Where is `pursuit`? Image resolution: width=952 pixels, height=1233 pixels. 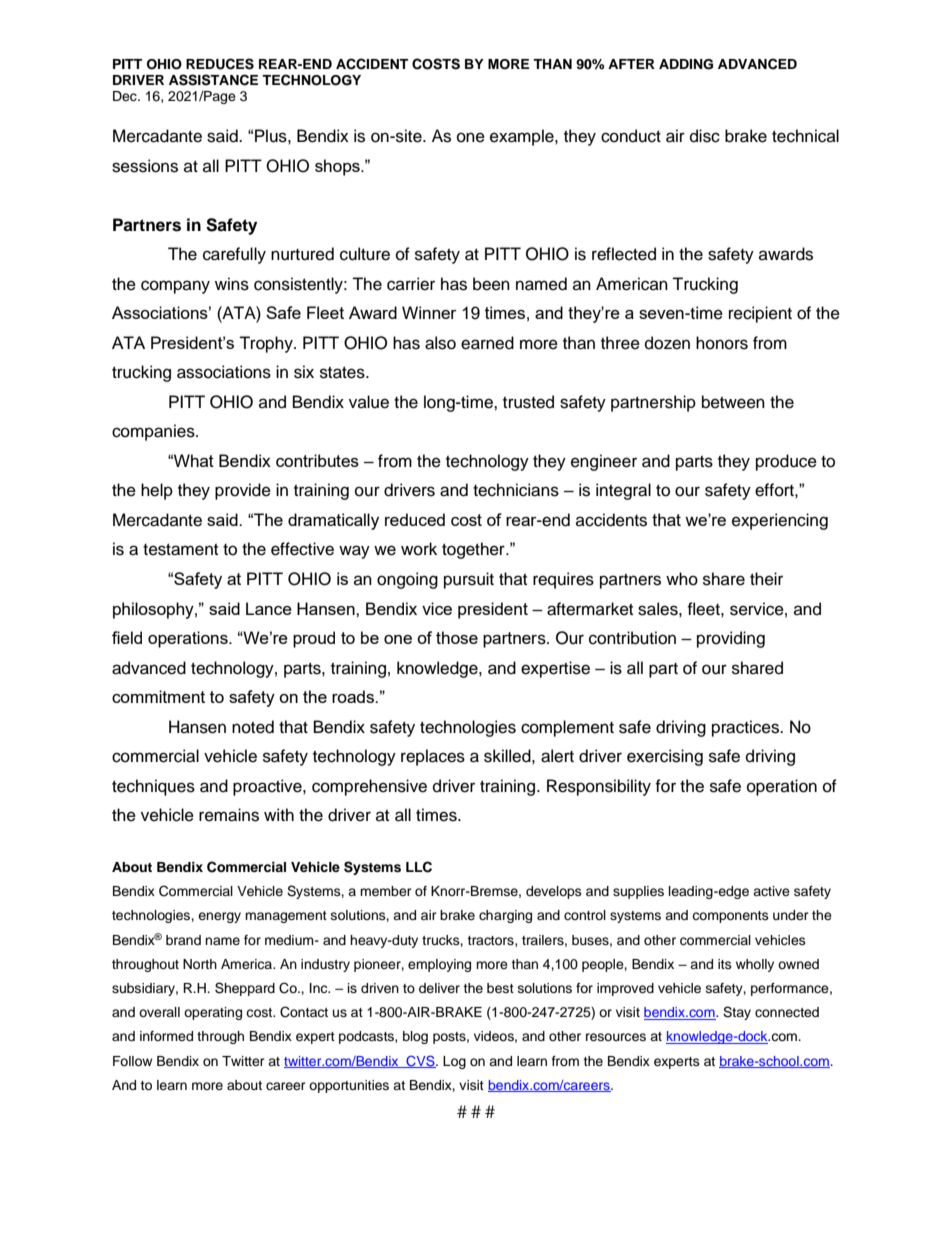 pursuit is located at coordinates (469, 580).
